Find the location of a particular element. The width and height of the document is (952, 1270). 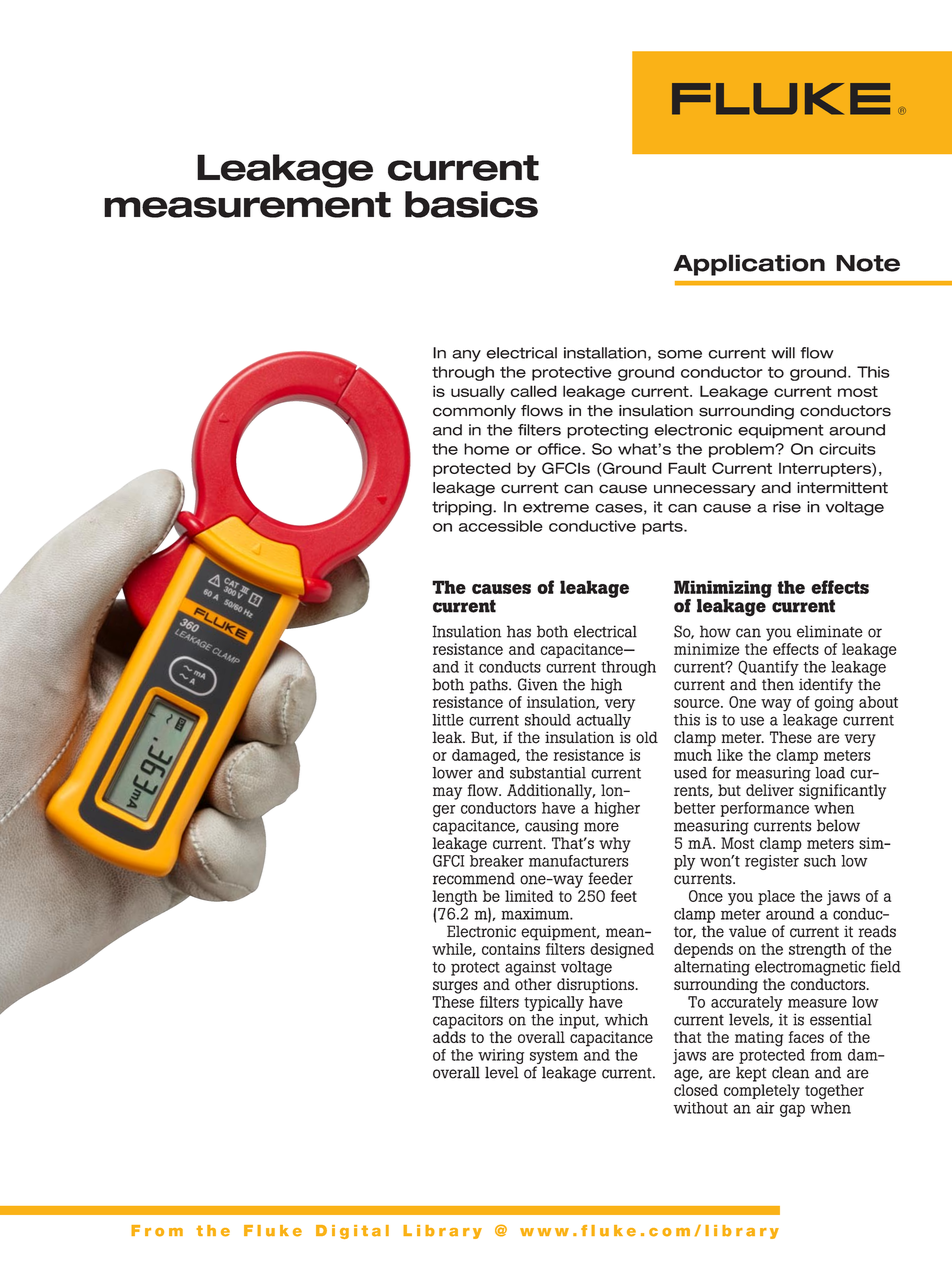

Fault is located at coordinates (687, 468).
